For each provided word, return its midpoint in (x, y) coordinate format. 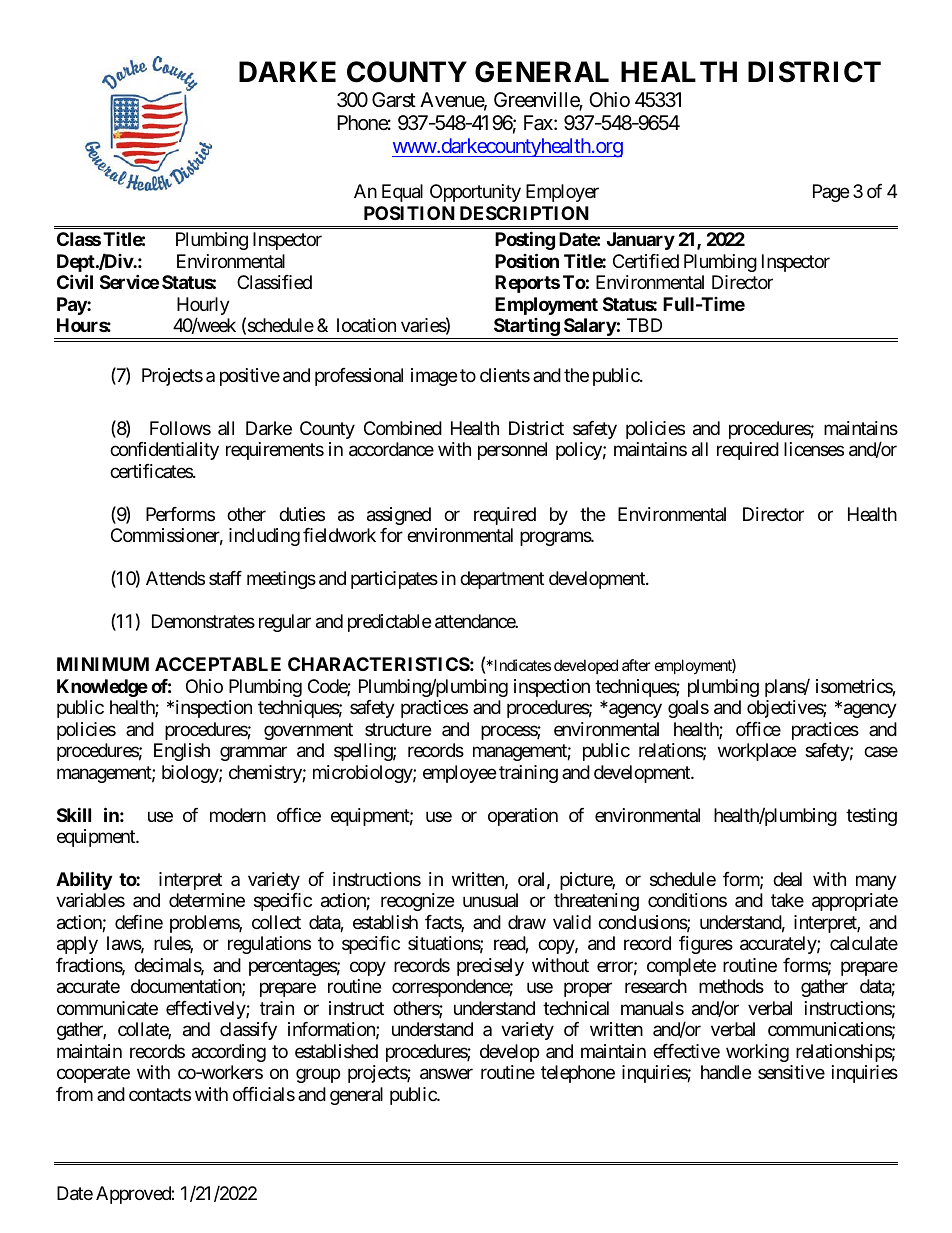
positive (250, 377)
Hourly (203, 307)
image (434, 377)
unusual (490, 900)
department (502, 580)
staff (225, 578)
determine (207, 900)
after (636, 665)
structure (398, 729)
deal (787, 879)
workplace (757, 752)
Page (831, 193)
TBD (644, 325)
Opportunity (475, 193)
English (182, 752)
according (229, 1053)
